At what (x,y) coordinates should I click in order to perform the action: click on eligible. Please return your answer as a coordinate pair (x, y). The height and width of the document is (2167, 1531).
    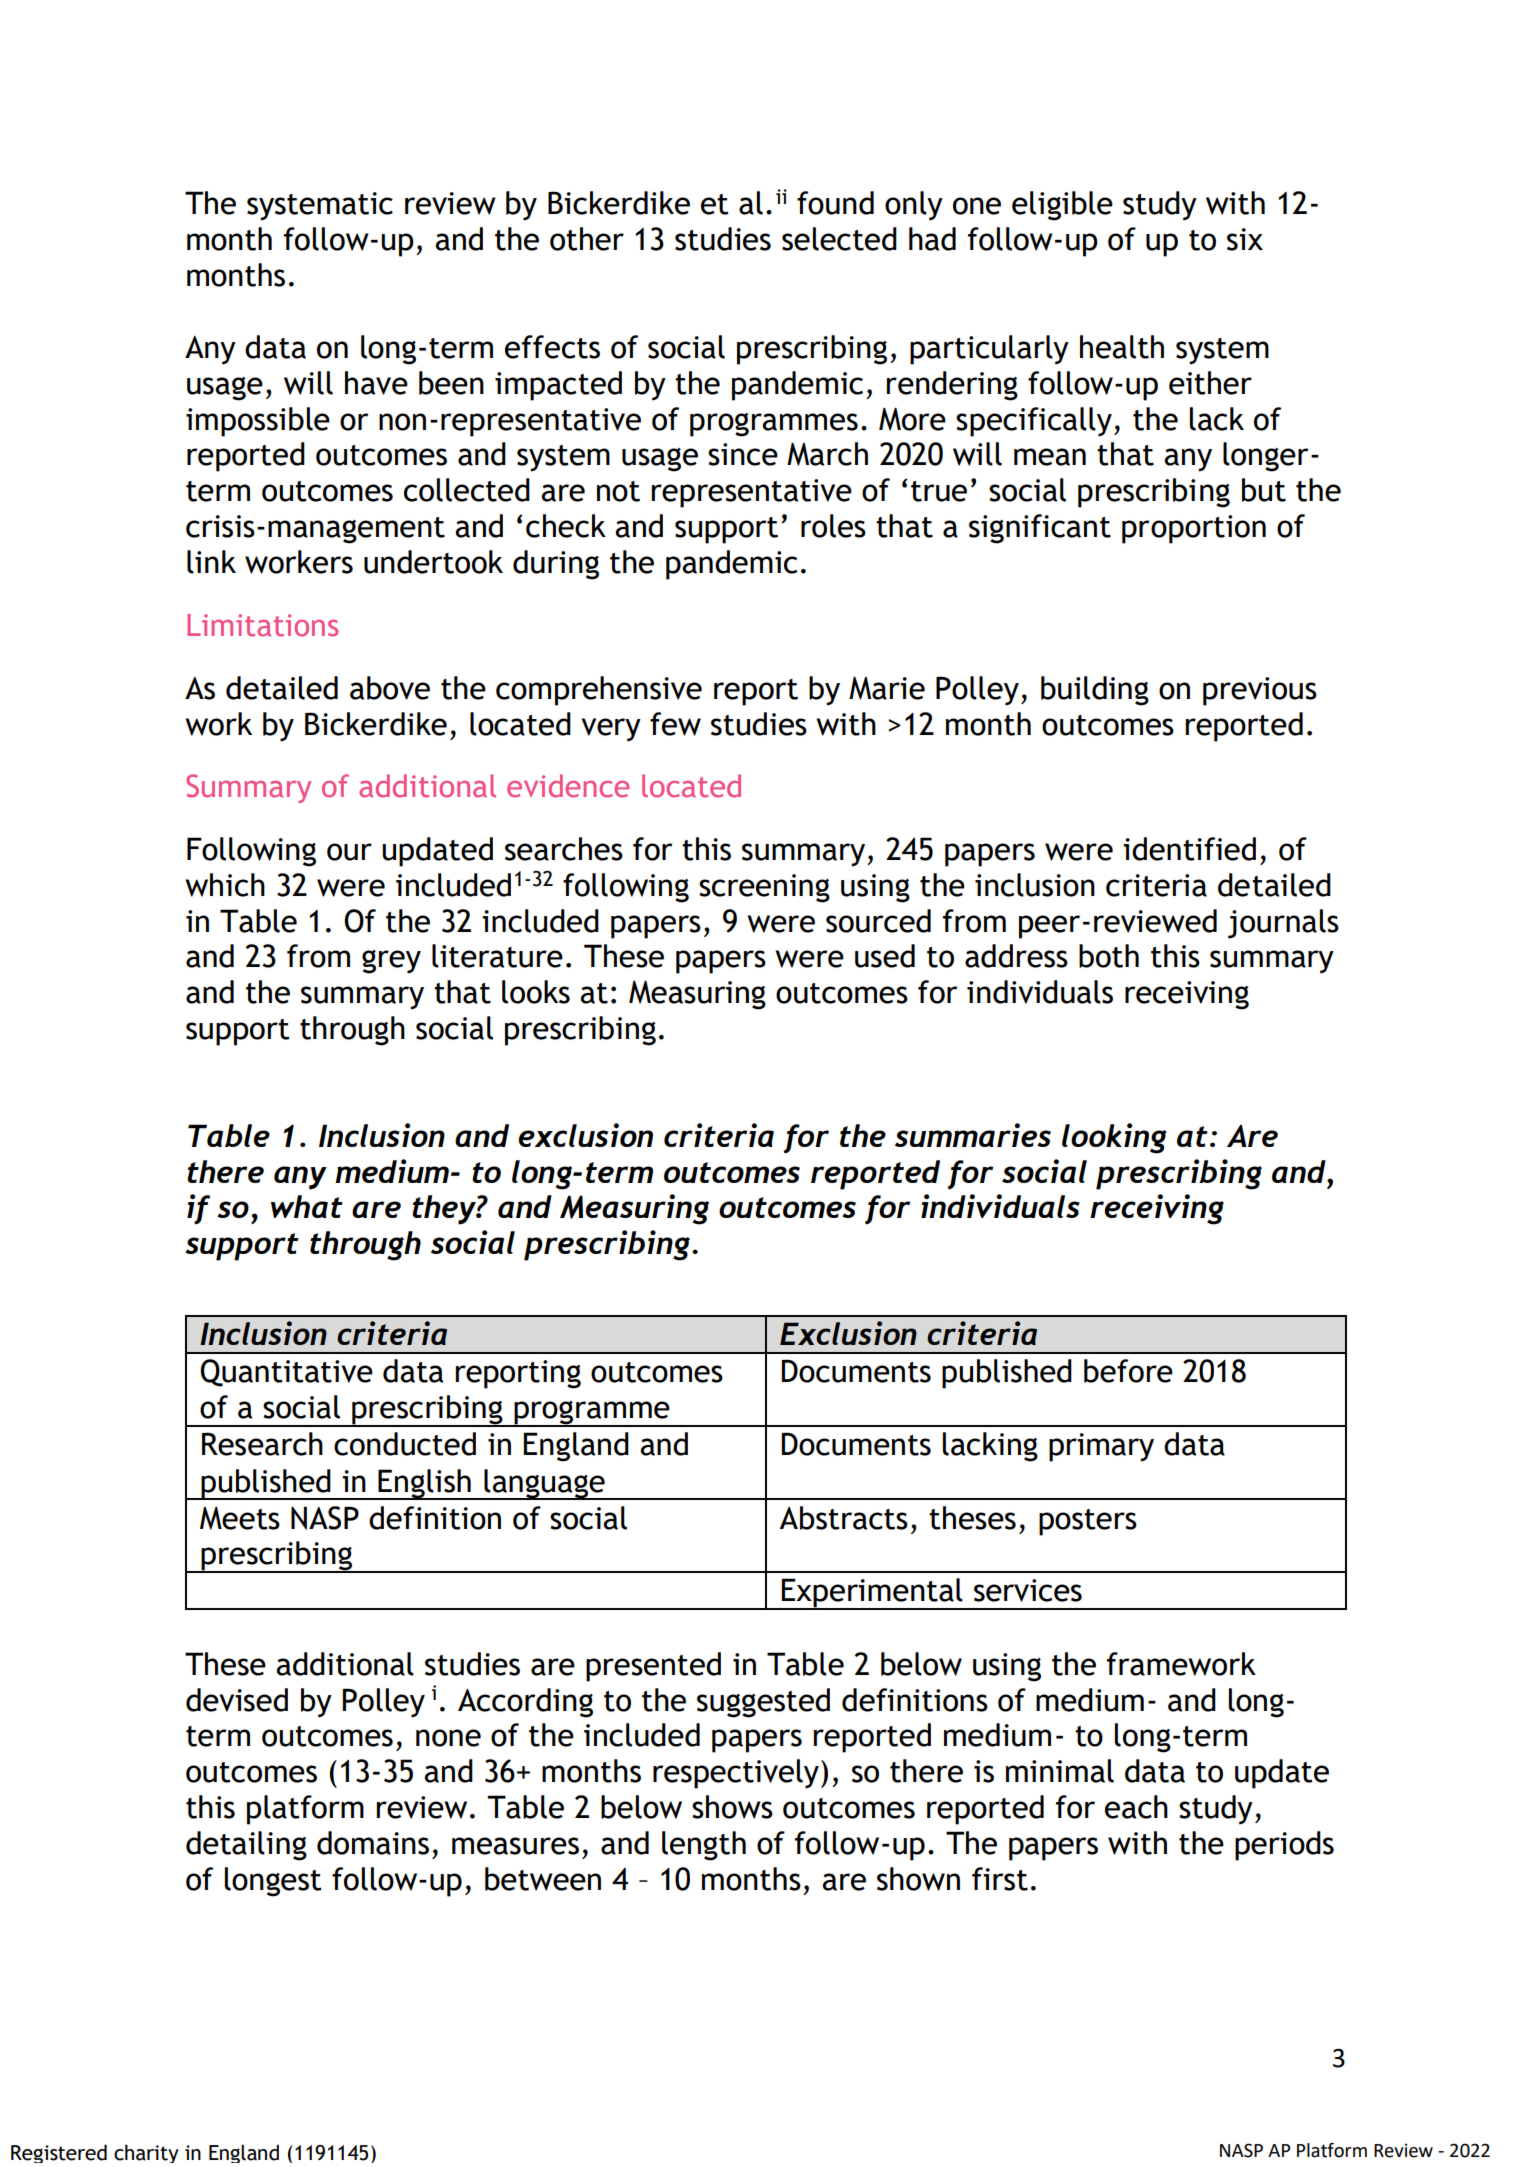
    Looking at the image, I should click on (1062, 206).
